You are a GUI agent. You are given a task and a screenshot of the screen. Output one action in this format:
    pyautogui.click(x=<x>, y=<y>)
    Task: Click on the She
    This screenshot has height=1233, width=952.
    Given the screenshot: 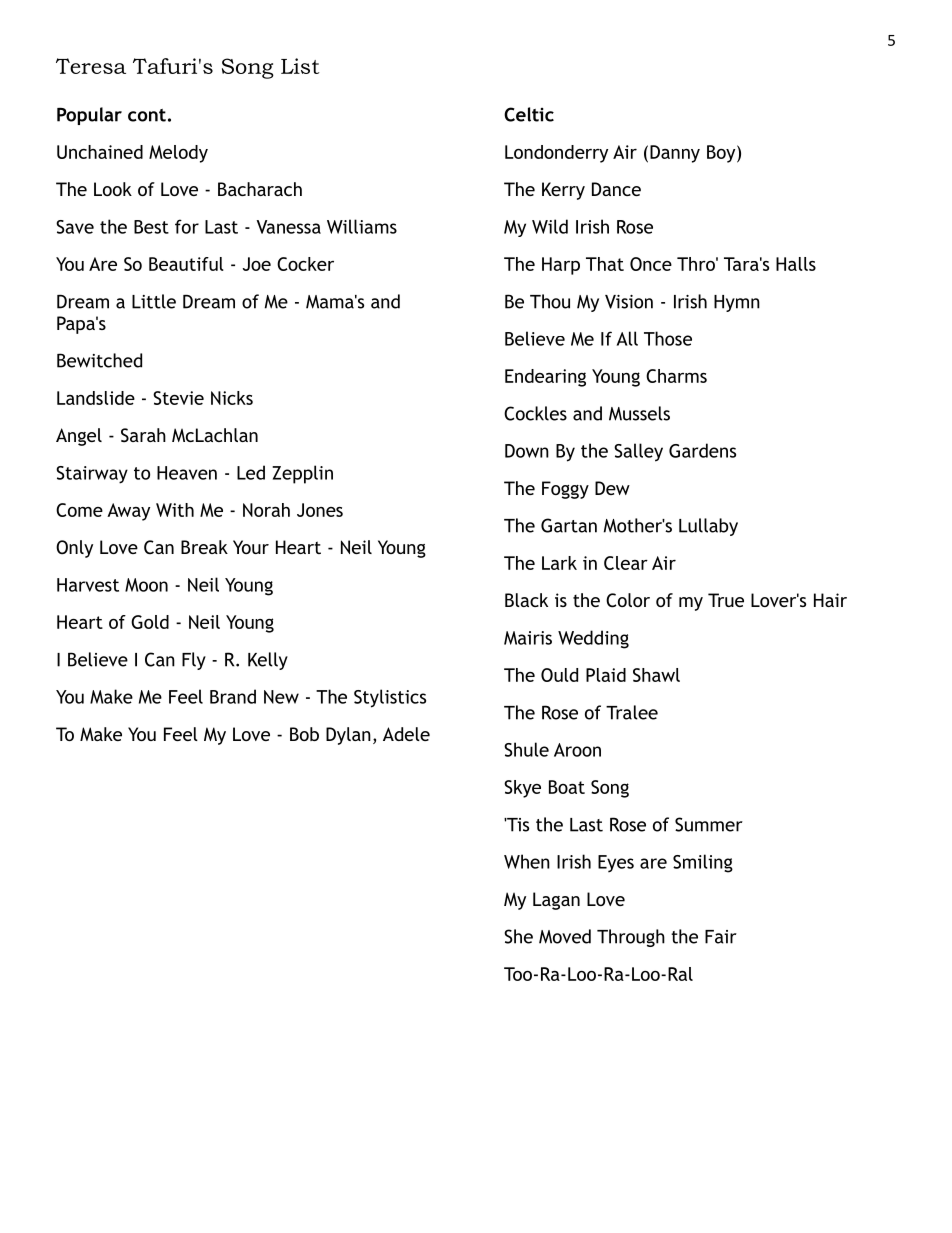 What is the action you would take?
    pyautogui.click(x=518, y=936)
